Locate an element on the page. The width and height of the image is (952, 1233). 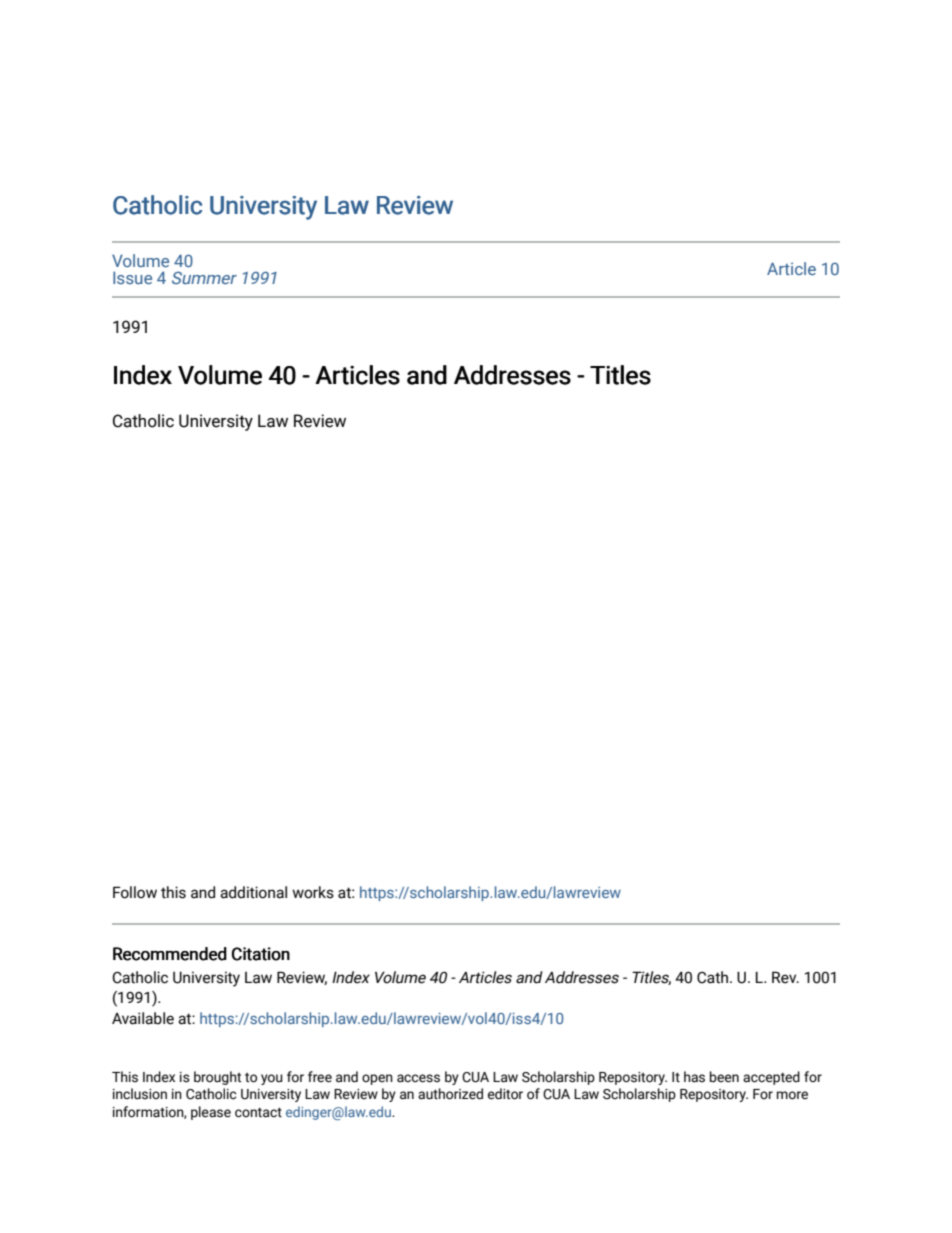
been is located at coordinates (724, 1077).
